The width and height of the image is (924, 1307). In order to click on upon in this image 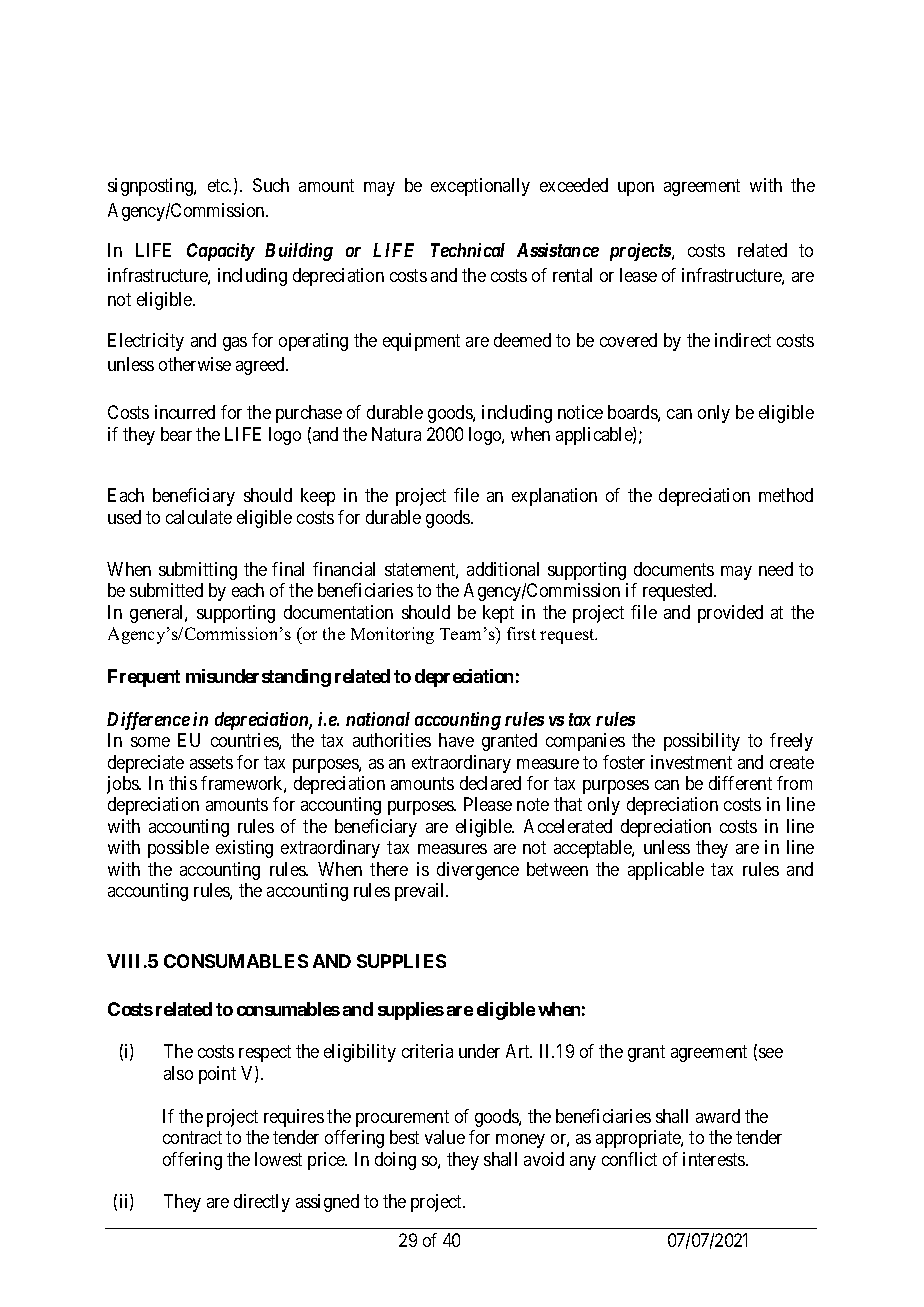, I will do `click(636, 189)`.
